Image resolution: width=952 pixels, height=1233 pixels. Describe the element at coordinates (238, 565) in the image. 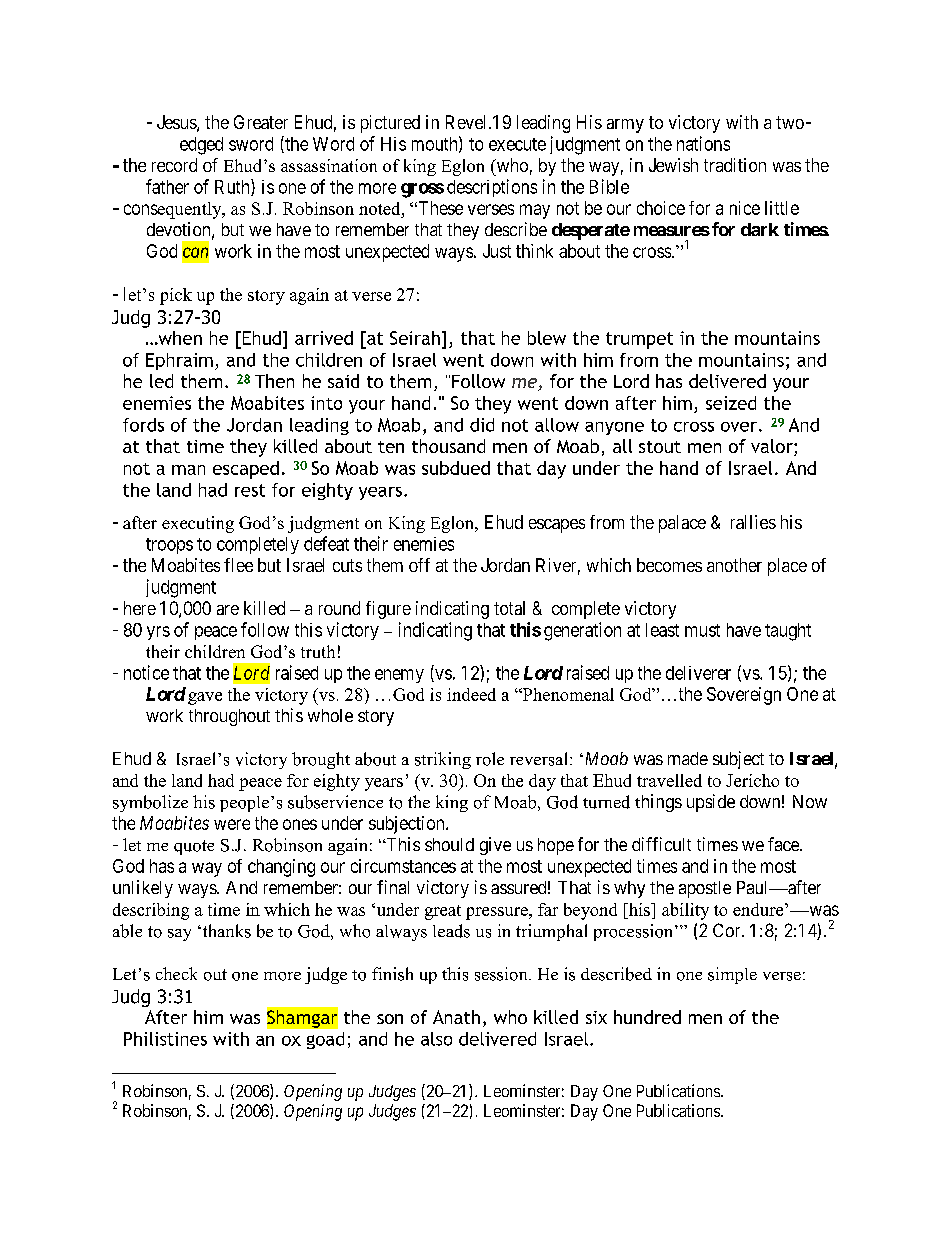

I see `flee` at that location.
